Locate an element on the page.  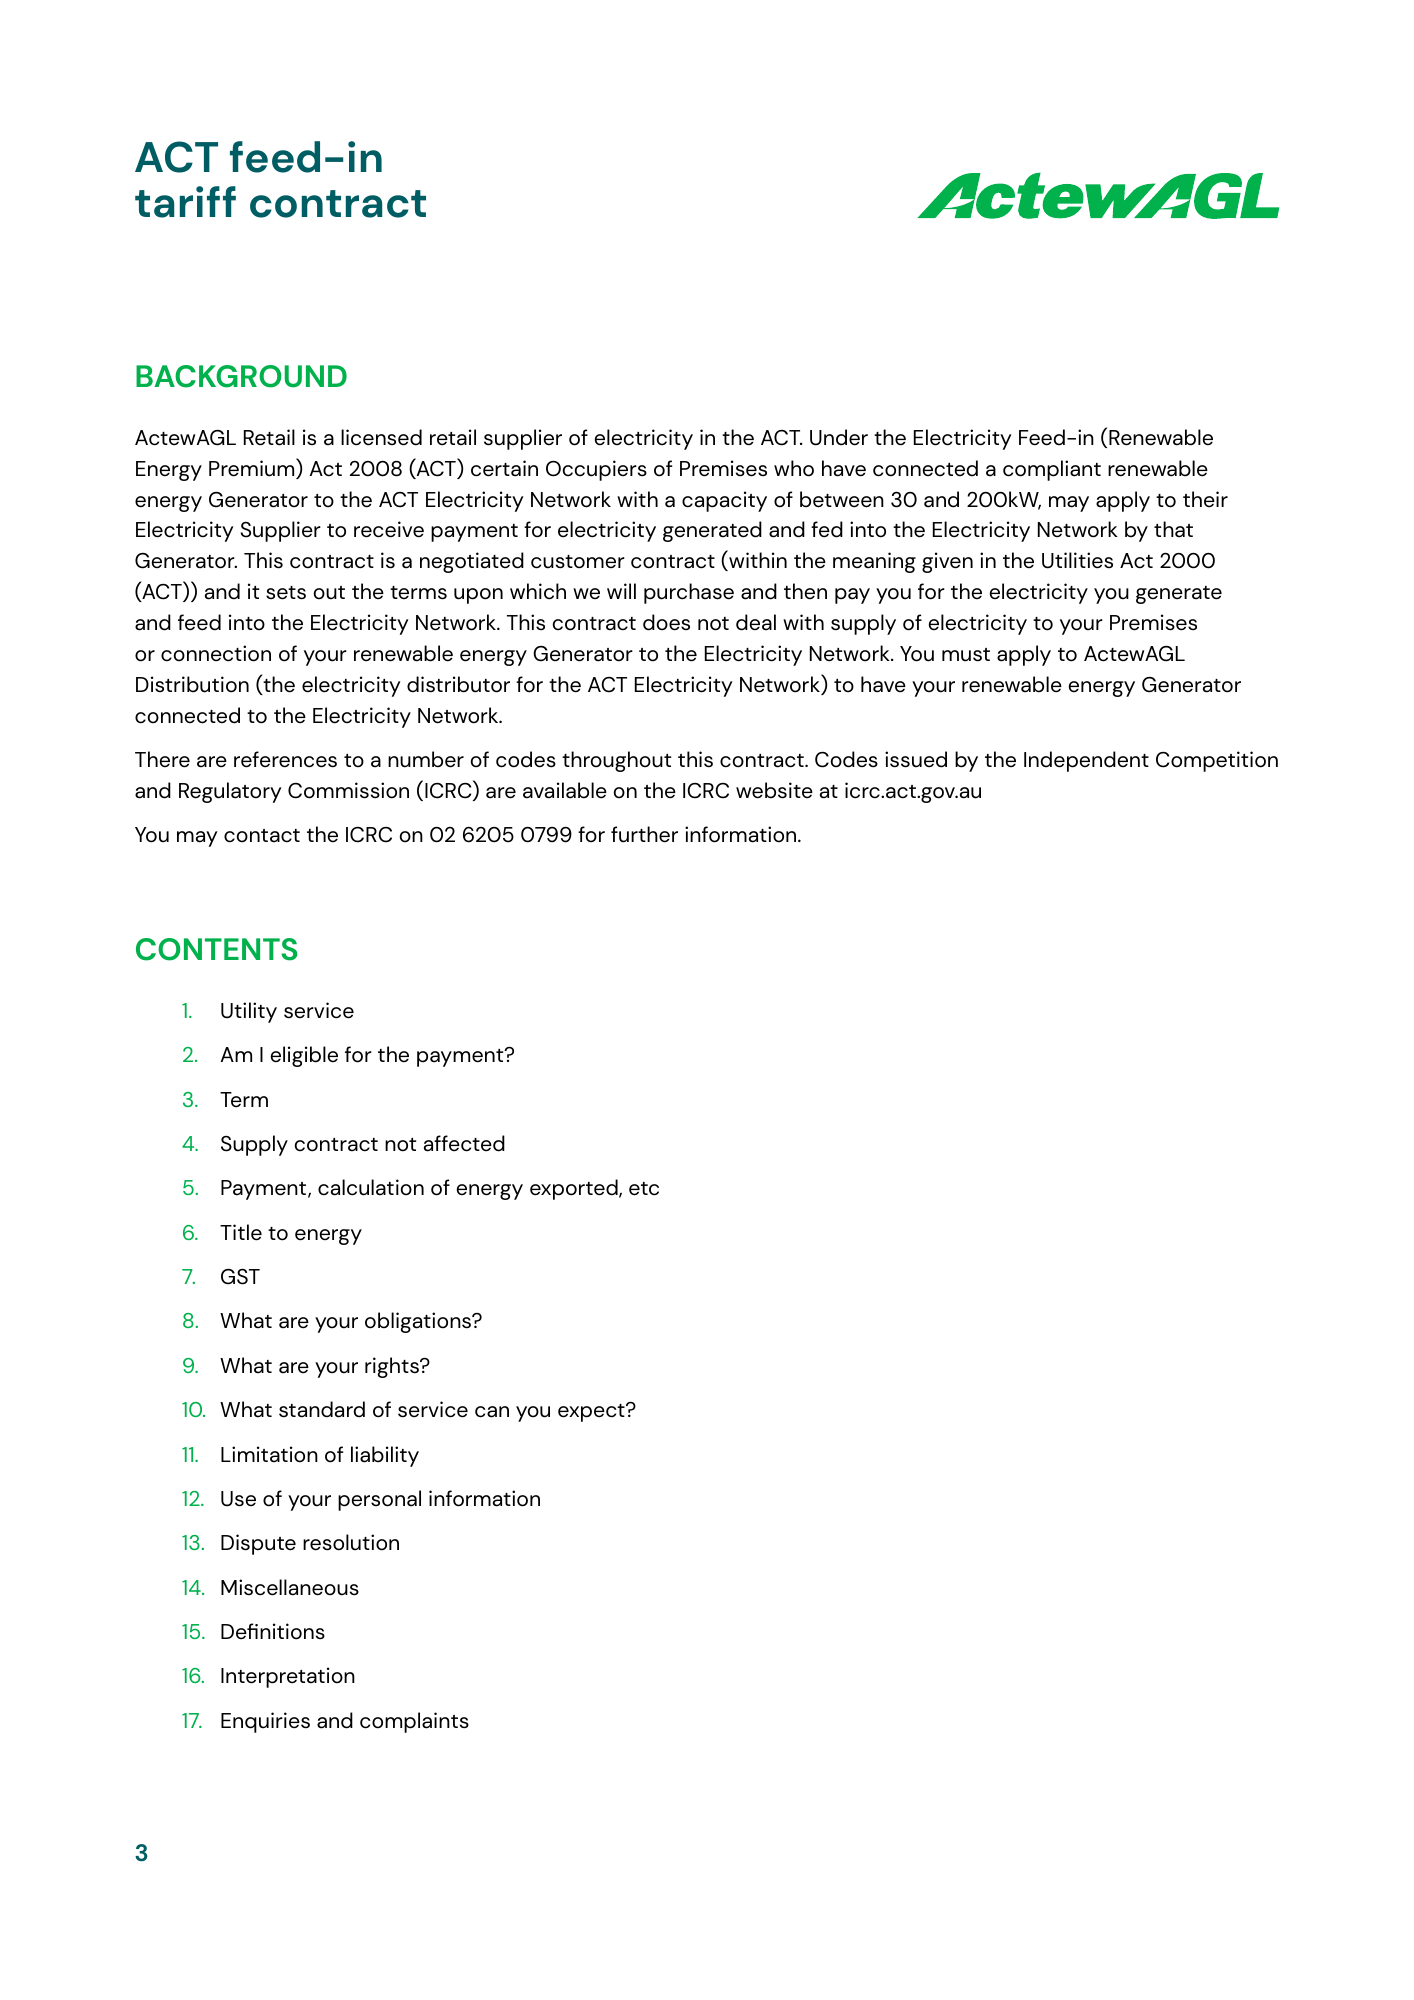
tariff is located at coordinates (185, 202).
